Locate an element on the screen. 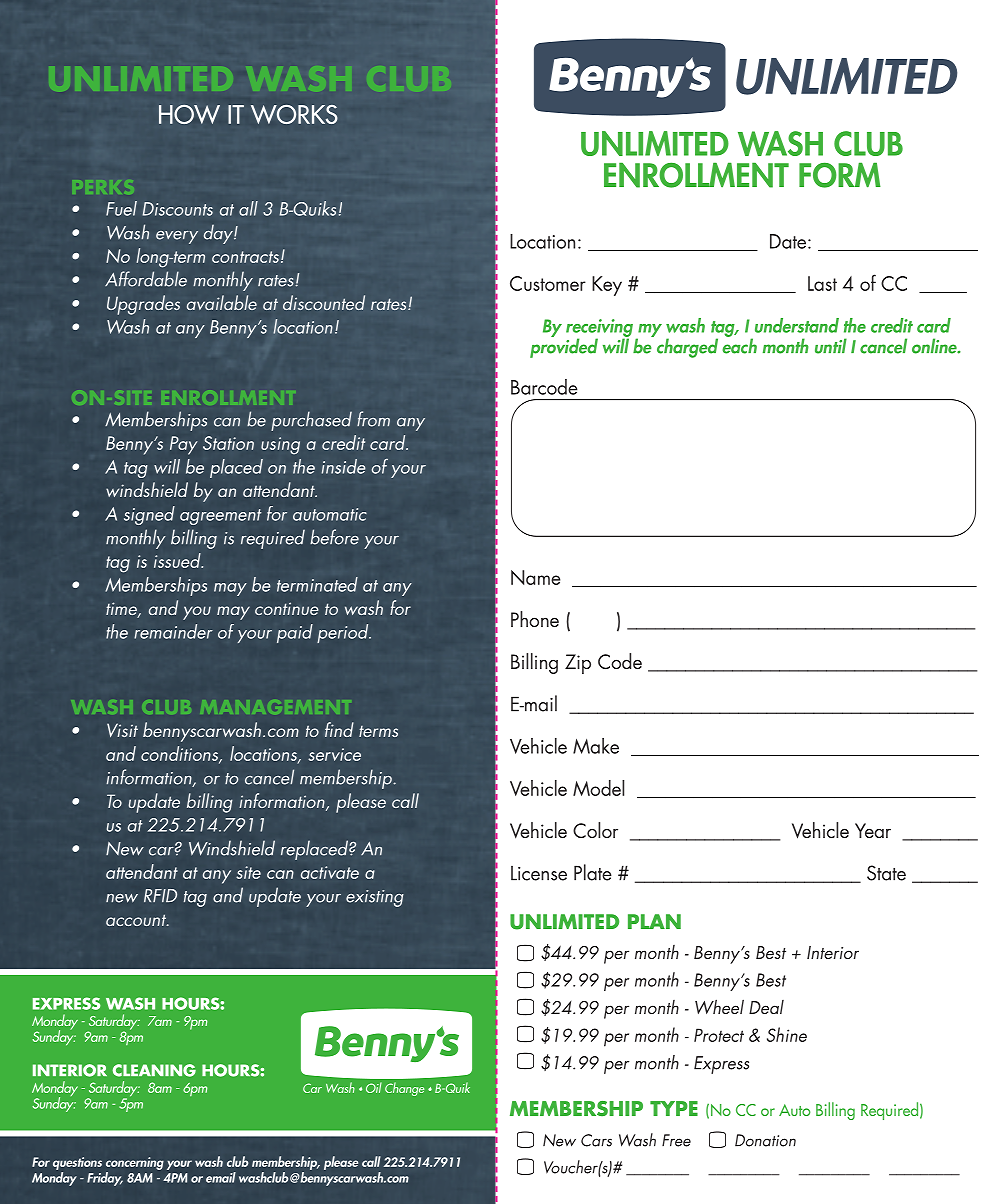 The image size is (991, 1204). License is located at coordinates (539, 873).
